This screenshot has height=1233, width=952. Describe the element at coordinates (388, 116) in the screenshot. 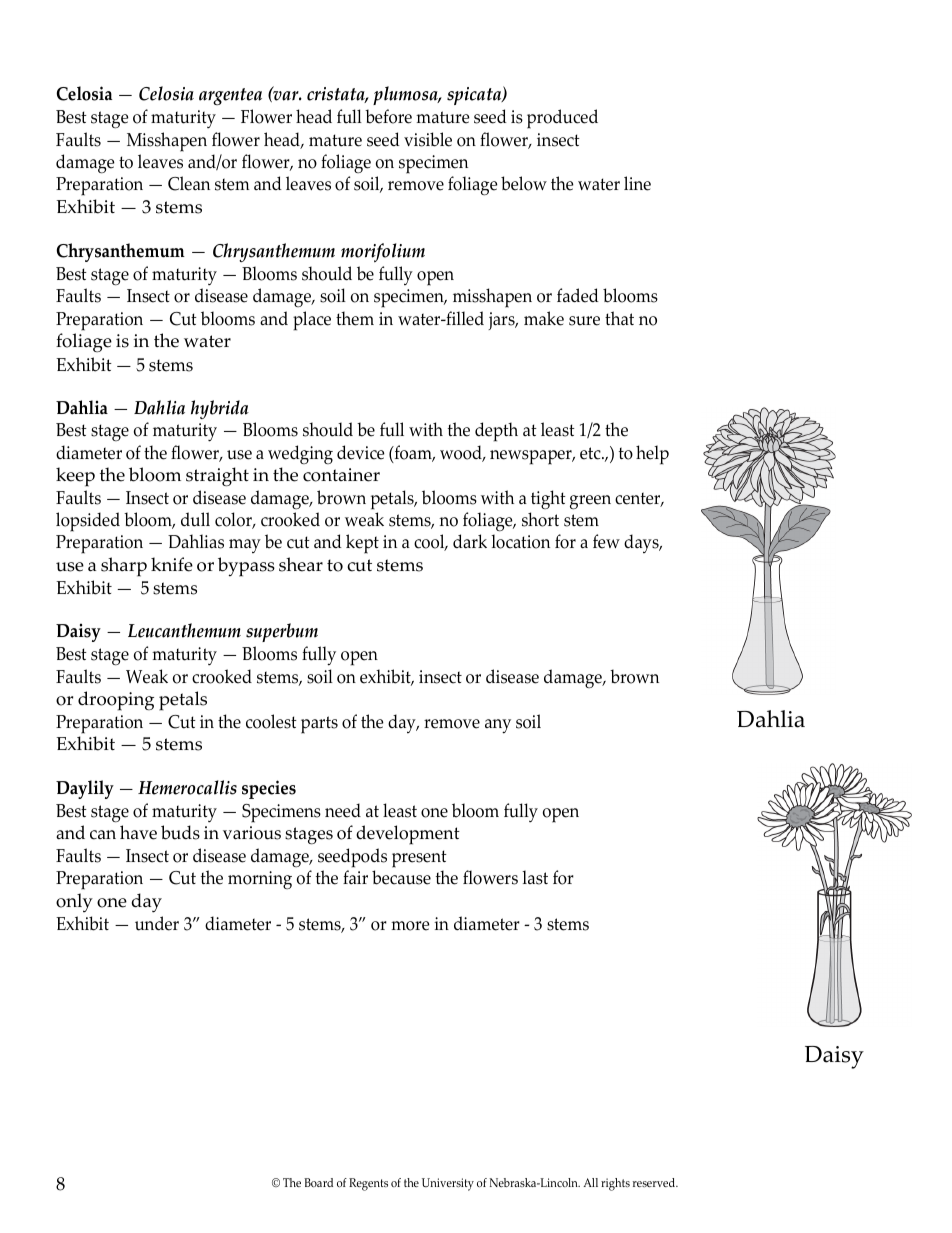

I see `before` at that location.
